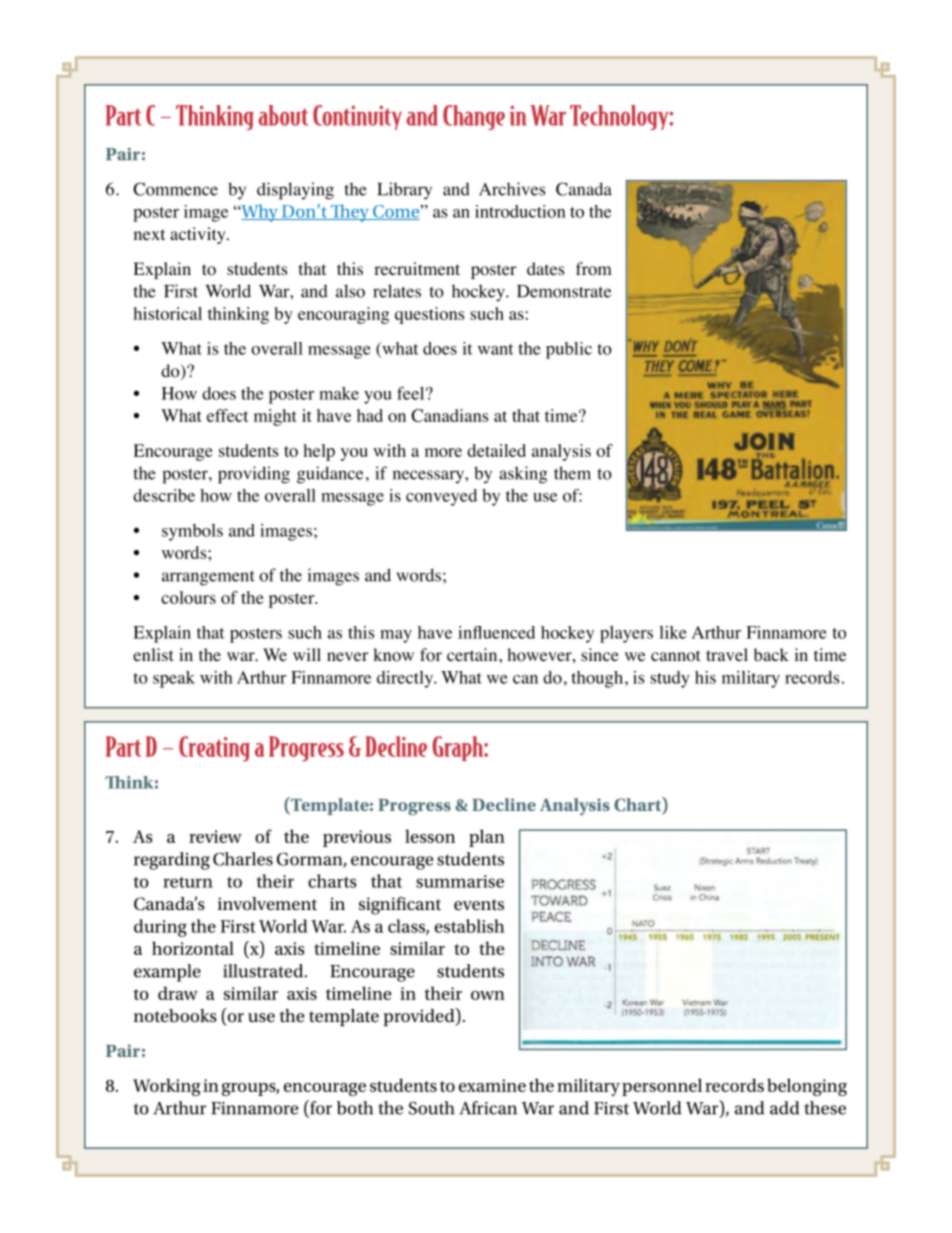 The height and width of the screenshot is (1233, 952). What do you see at coordinates (784, 1108) in the screenshot?
I see `add` at bounding box center [784, 1108].
